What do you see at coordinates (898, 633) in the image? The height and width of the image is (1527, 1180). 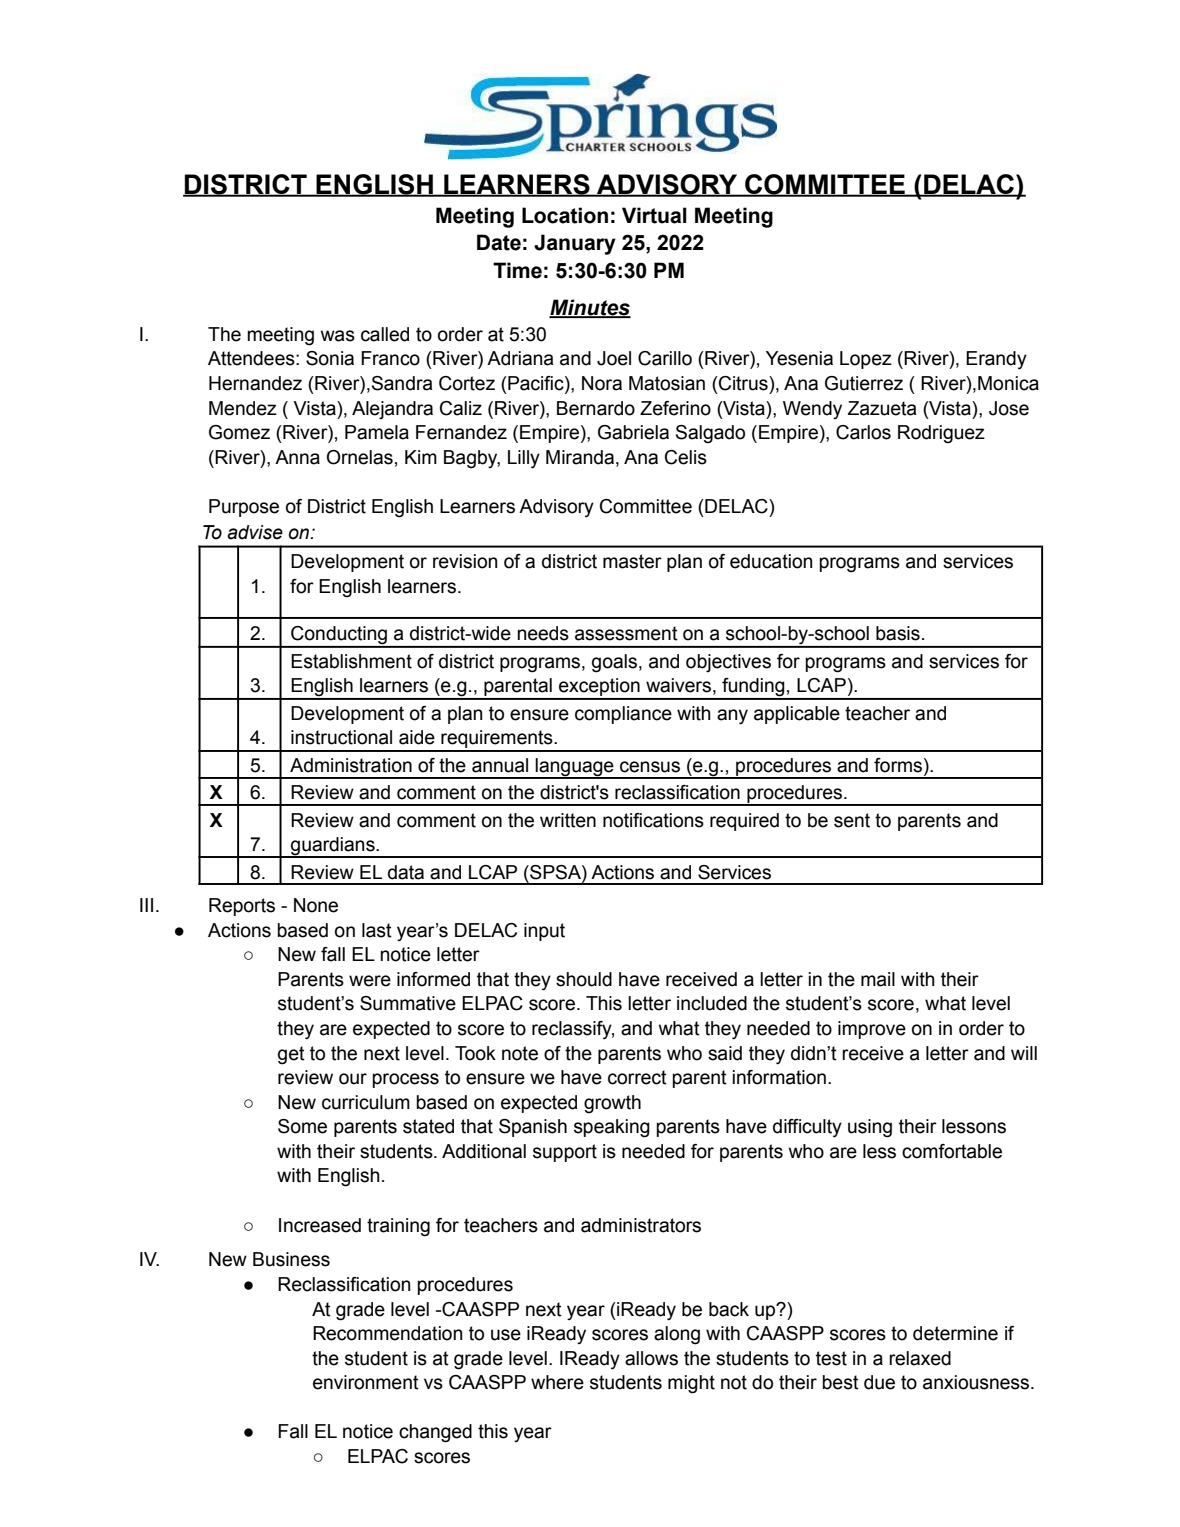 I see `basis` at bounding box center [898, 633].
